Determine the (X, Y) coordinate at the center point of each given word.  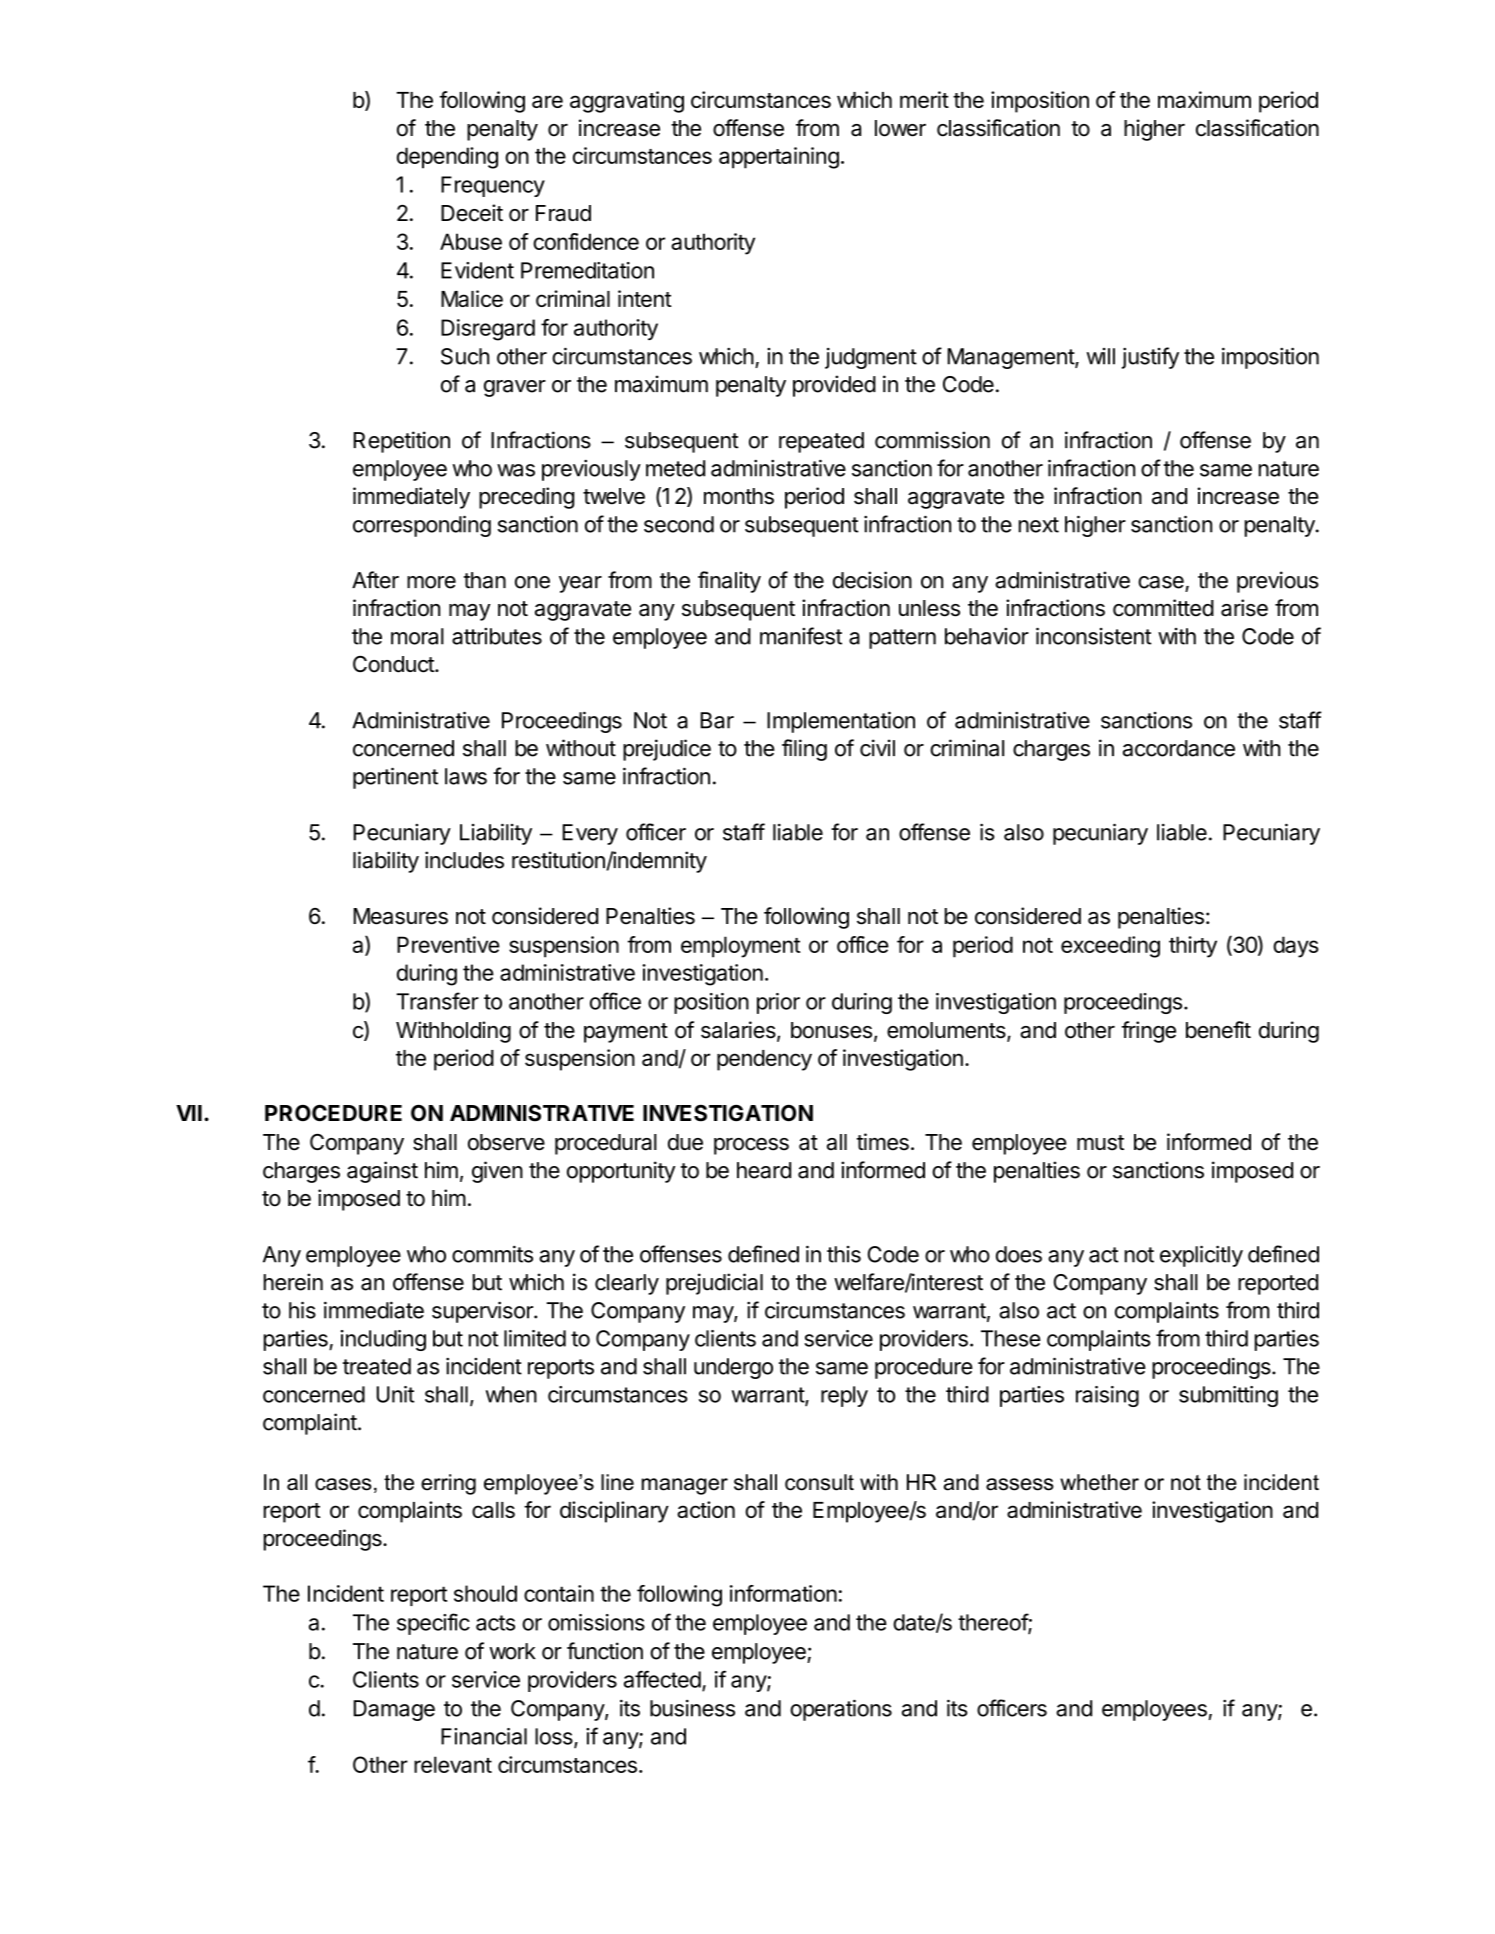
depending (447, 158)
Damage (394, 1710)
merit (924, 99)
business (692, 1708)
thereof (993, 1623)
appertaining (779, 158)
